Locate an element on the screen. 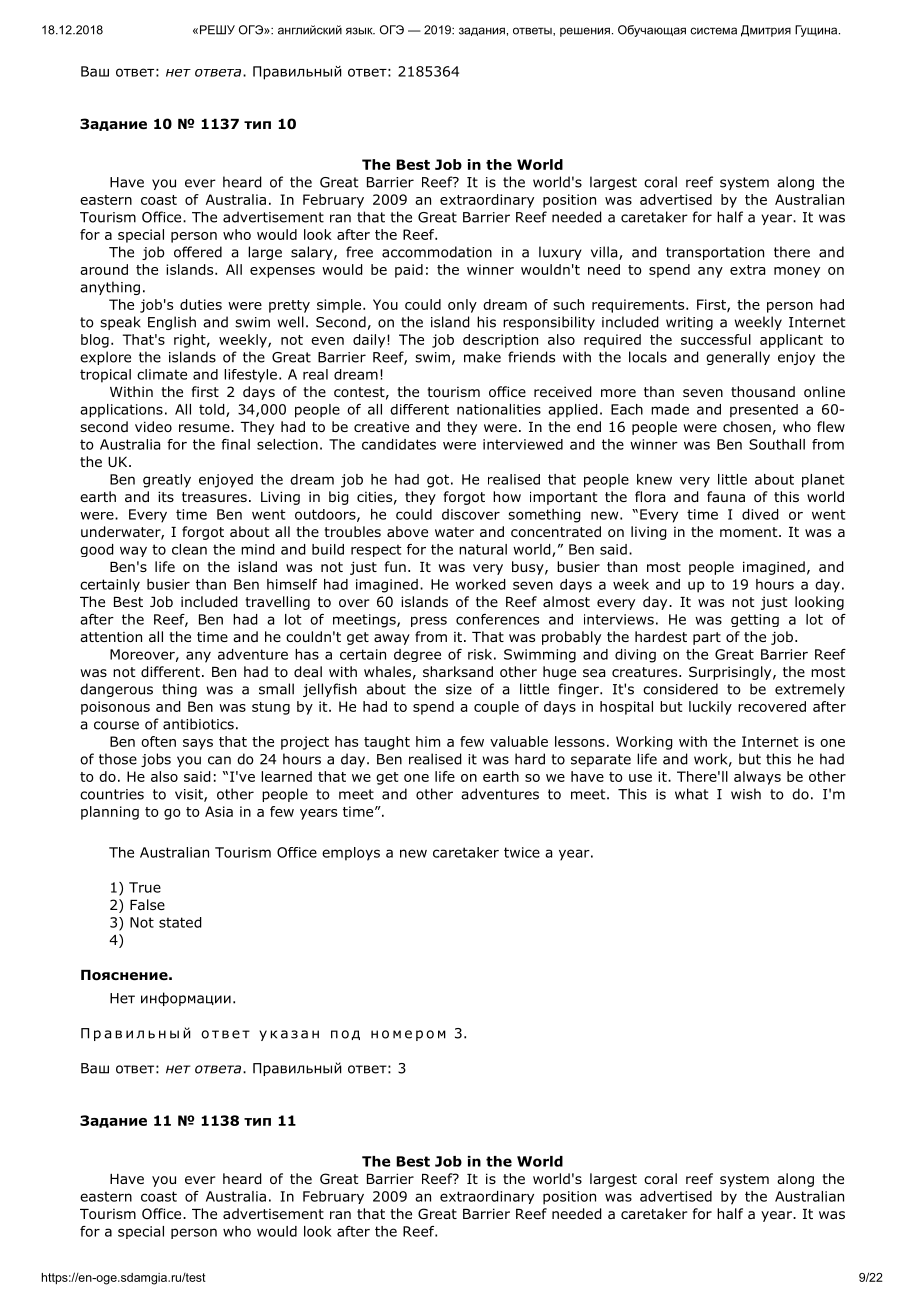  fauna is located at coordinates (726, 496).
